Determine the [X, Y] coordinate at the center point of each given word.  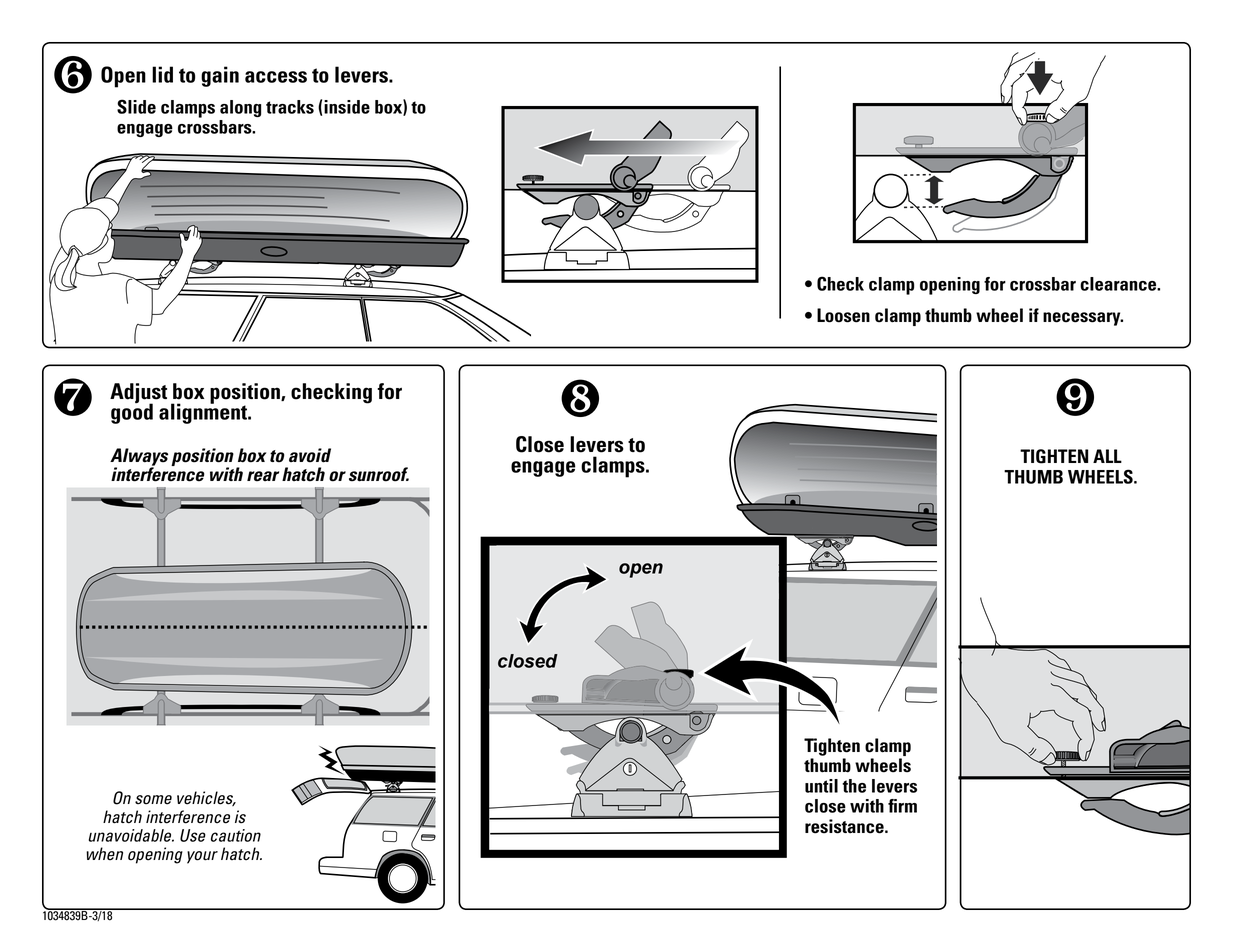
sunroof [379, 474]
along [240, 108]
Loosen [843, 315]
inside [347, 107]
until [821, 786]
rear [263, 476]
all [1107, 456]
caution [236, 835]
